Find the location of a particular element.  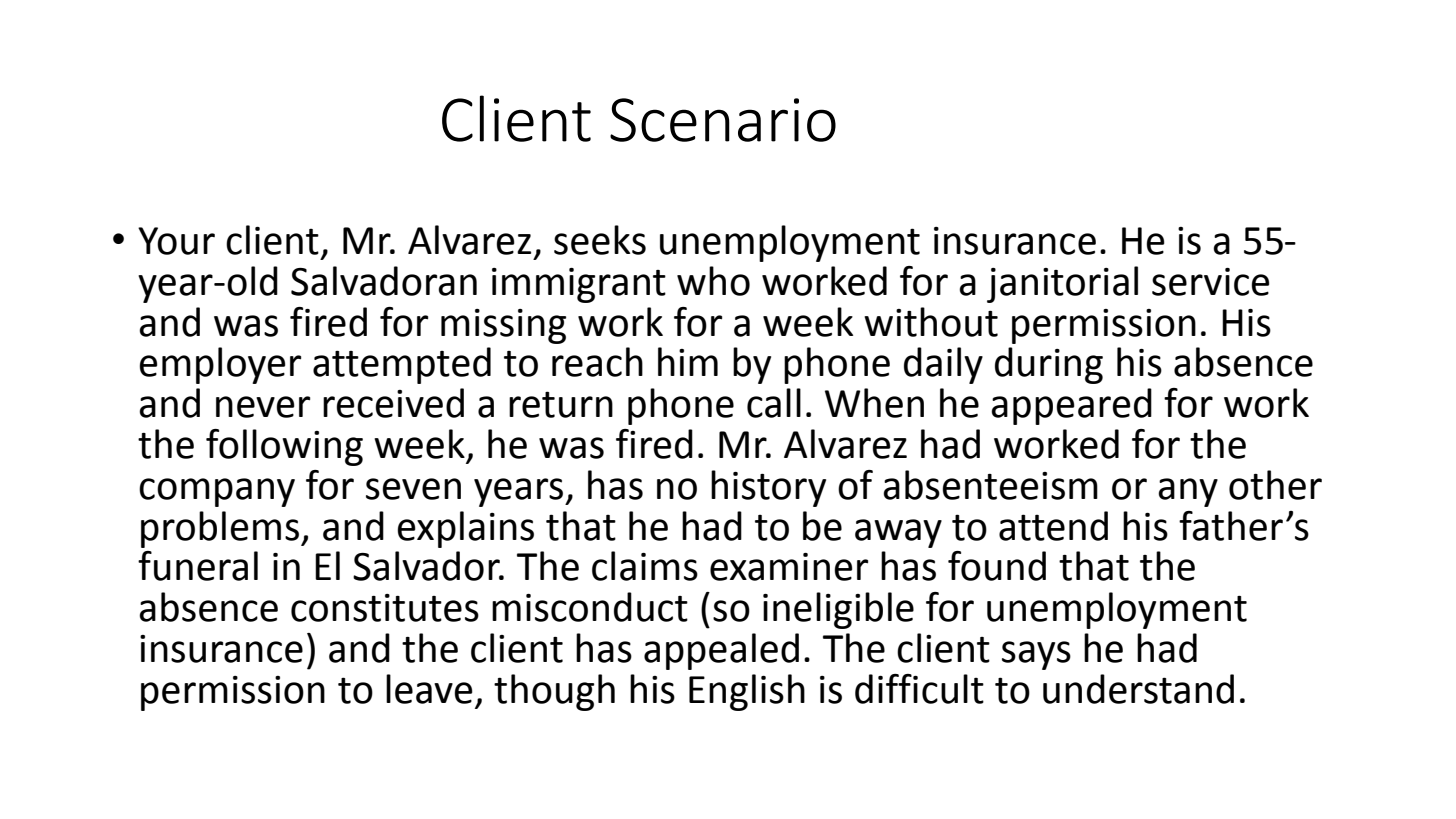

appeared is located at coordinates (1071, 406).
